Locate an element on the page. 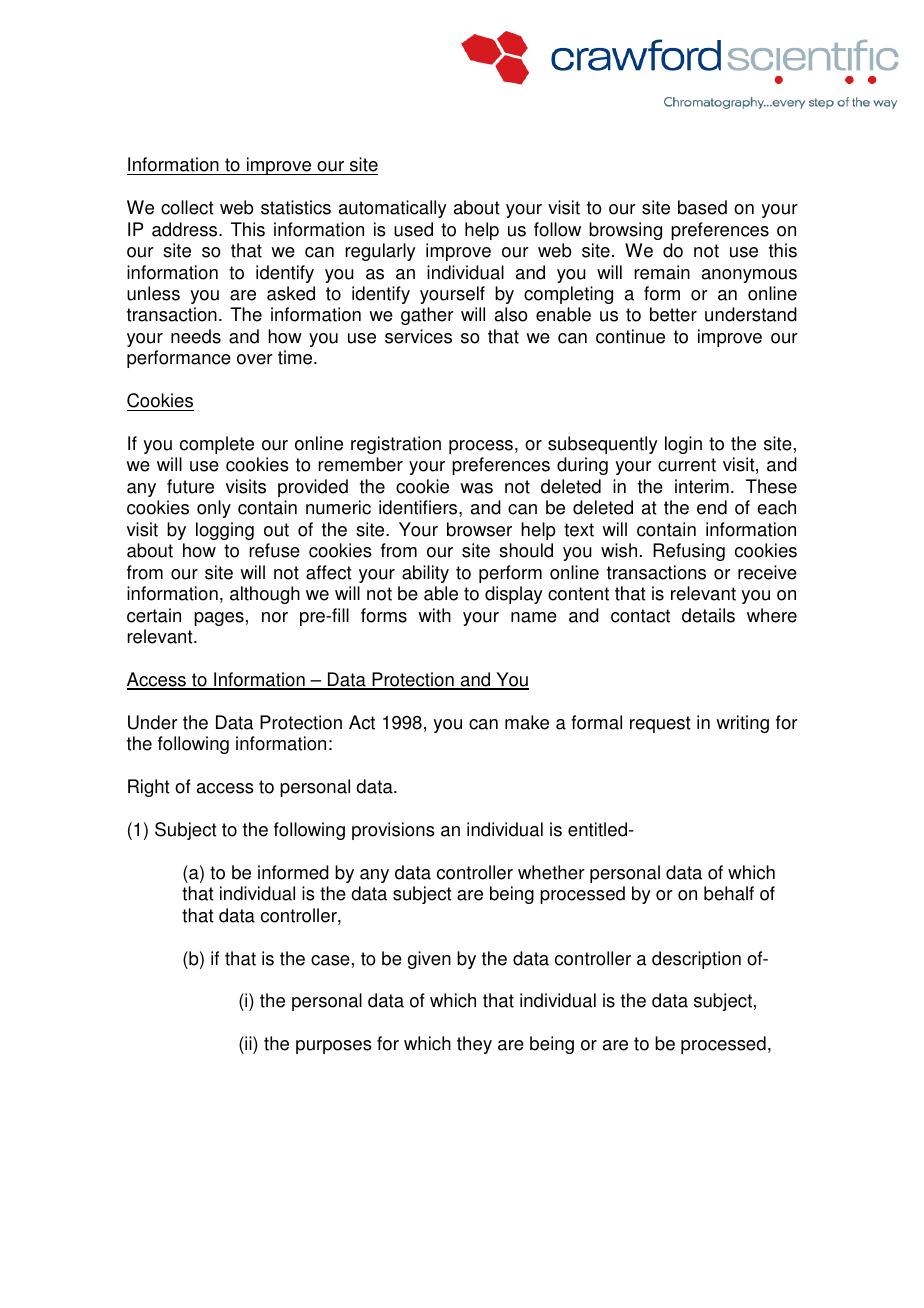  based is located at coordinates (702, 207).
